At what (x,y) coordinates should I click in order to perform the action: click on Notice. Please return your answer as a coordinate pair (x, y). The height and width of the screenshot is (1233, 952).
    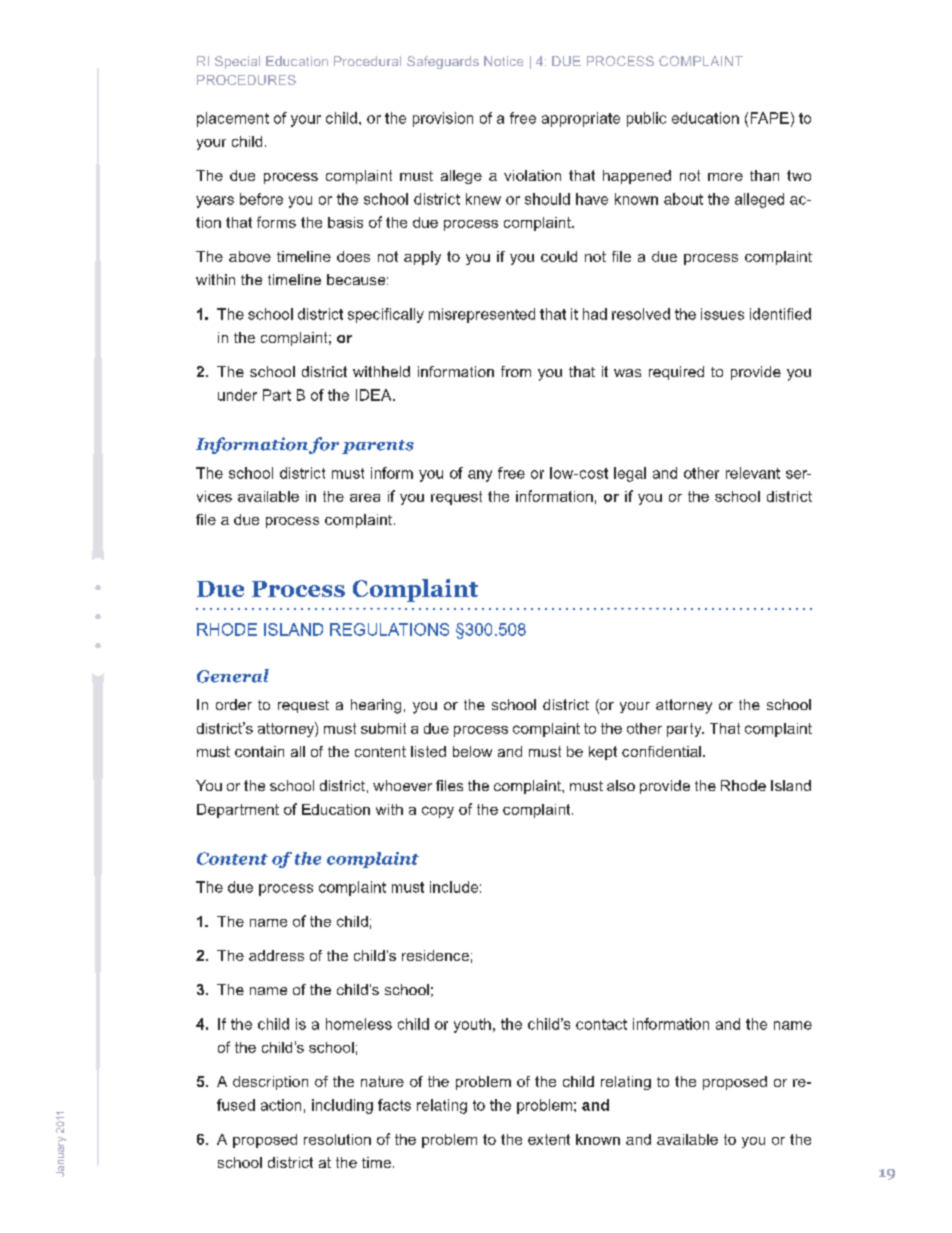
    Looking at the image, I should click on (503, 61).
